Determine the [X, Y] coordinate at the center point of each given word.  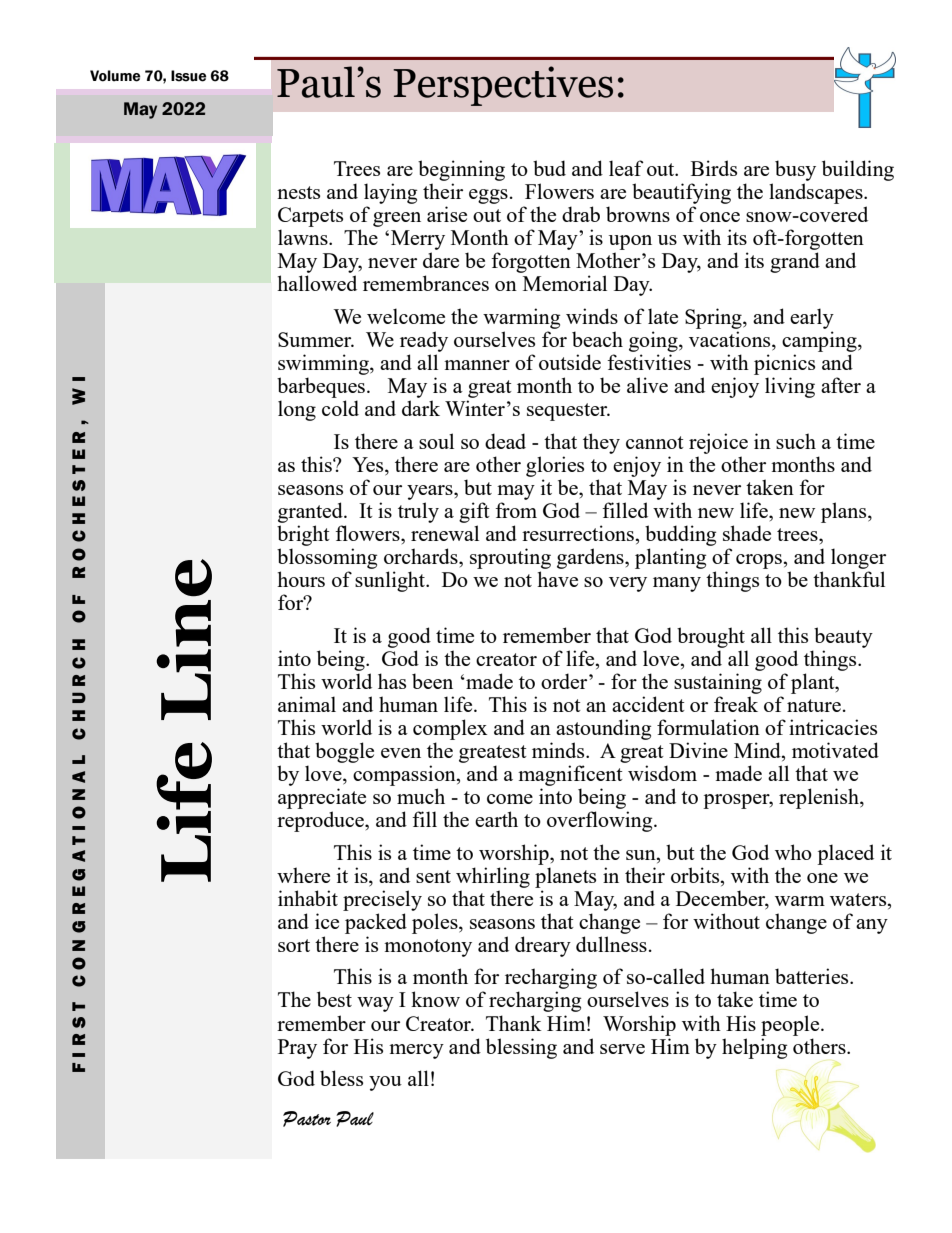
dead [505, 441]
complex [450, 729]
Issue [189, 76]
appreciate [322, 798]
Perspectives [503, 86]
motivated [835, 750]
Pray [297, 1049]
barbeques [321, 387]
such [796, 441]
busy [795, 170]
